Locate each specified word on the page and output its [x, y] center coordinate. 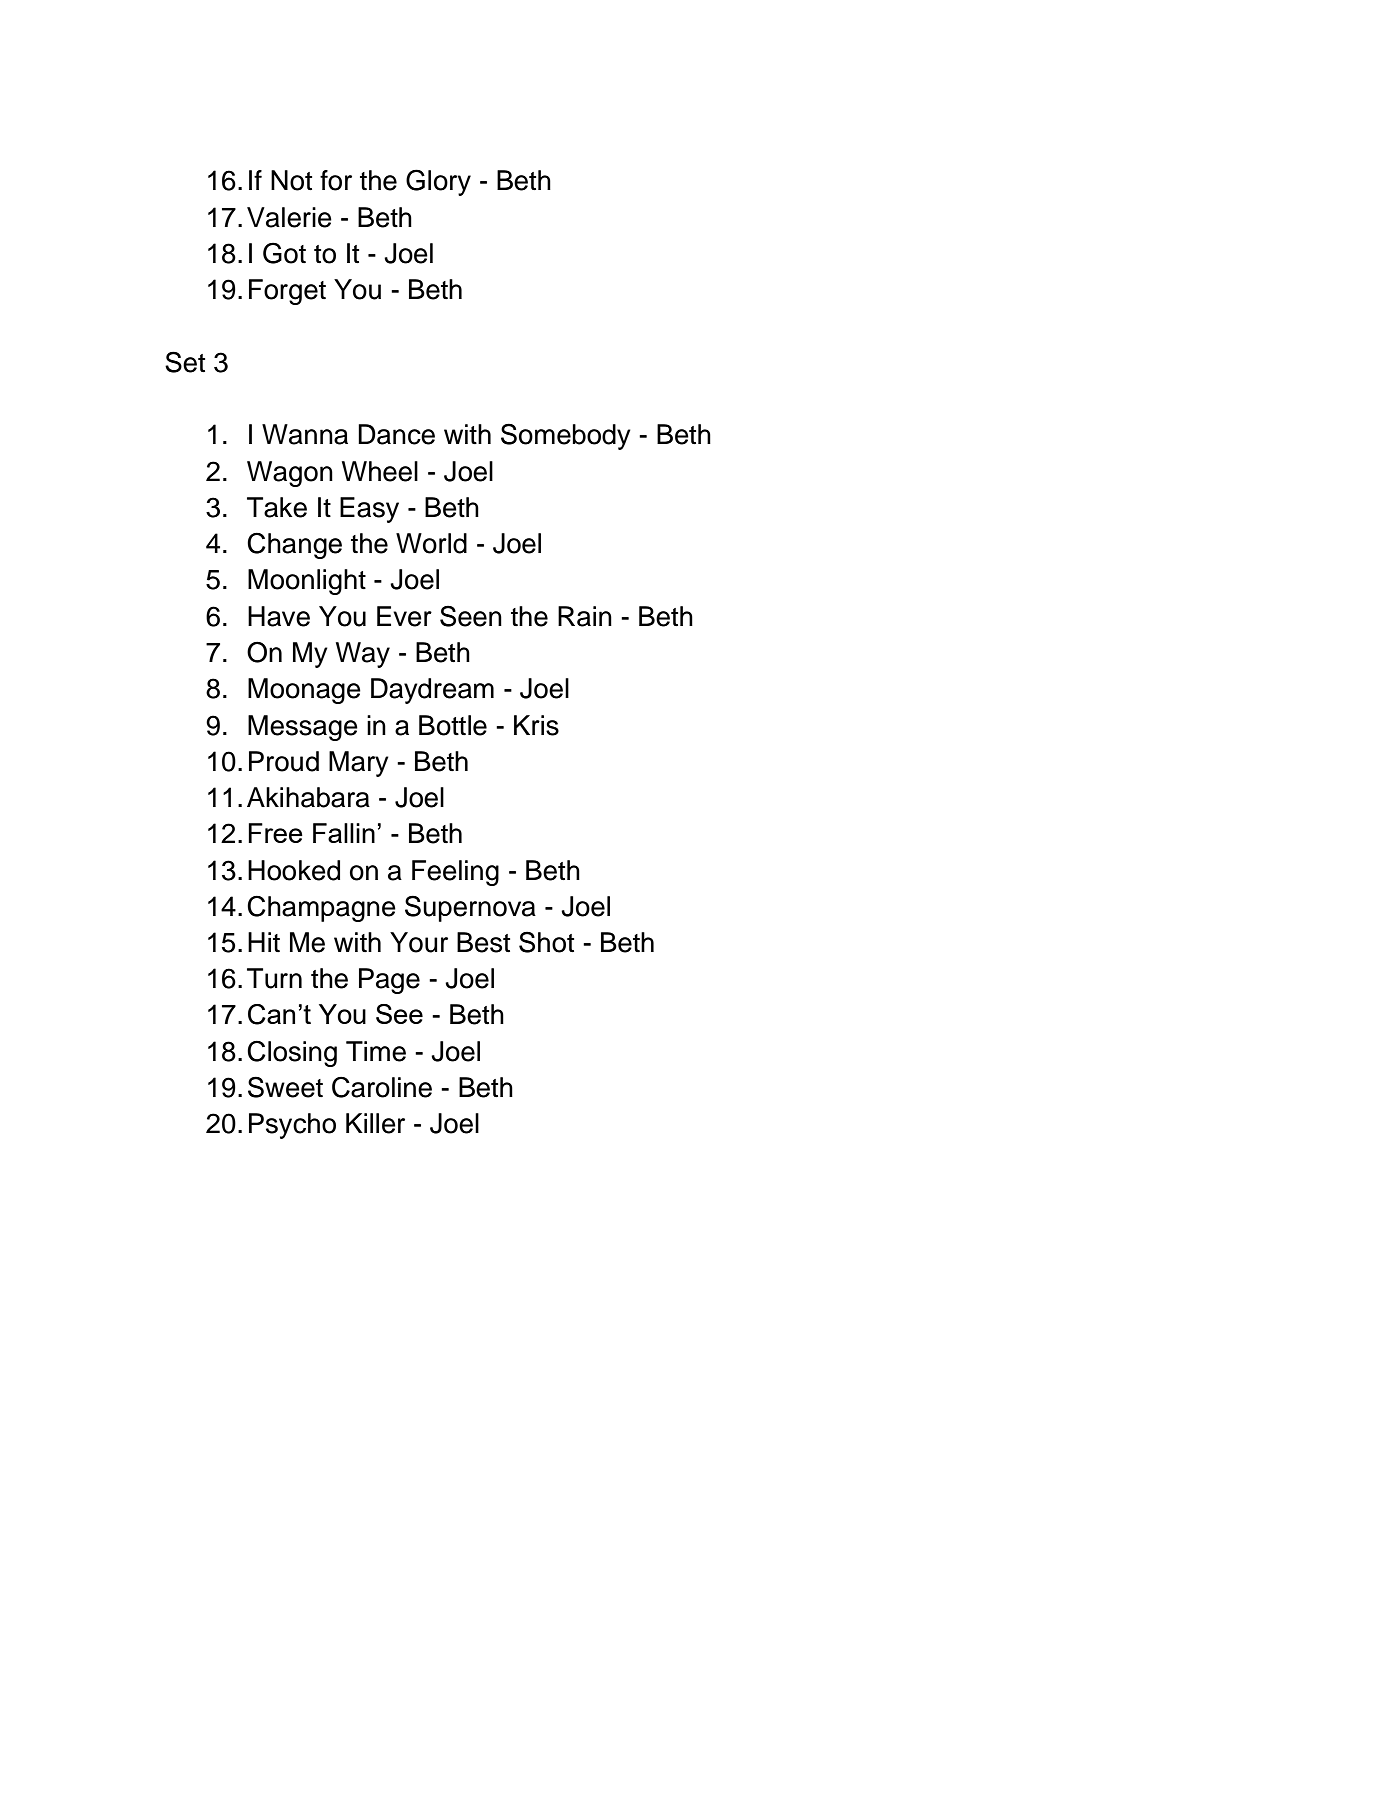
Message [303, 728]
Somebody [566, 436]
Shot [546, 942]
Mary [359, 764]
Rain [585, 616]
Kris [536, 725]
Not [291, 180]
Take [277, 507]
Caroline [382, 1087]
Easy [369, 510]
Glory [438, 182]
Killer [375, 1123]
